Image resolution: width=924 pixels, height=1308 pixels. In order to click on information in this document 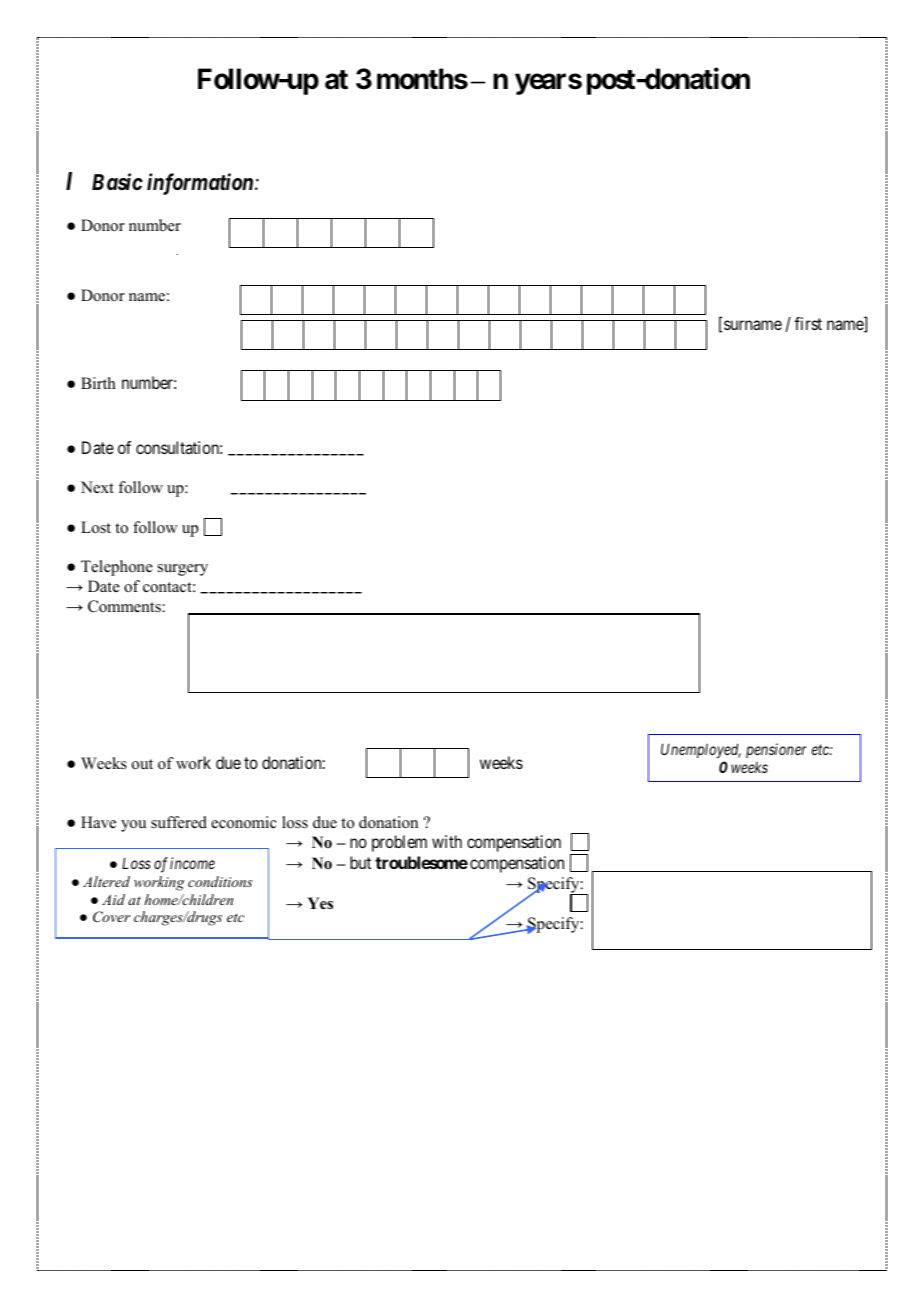, I will do `click(201, 184)`.
